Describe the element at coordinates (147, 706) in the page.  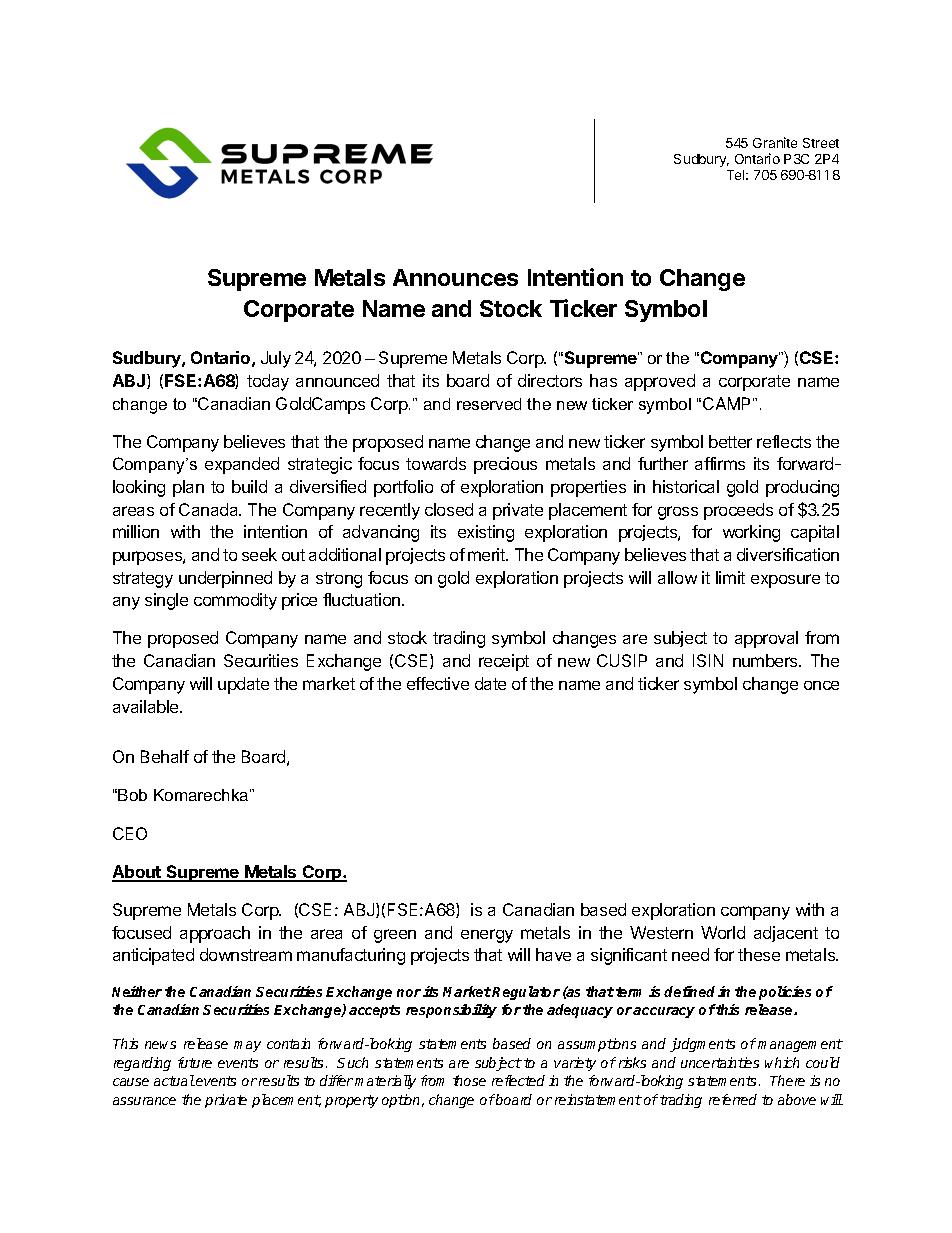
I see `available` at that location.
